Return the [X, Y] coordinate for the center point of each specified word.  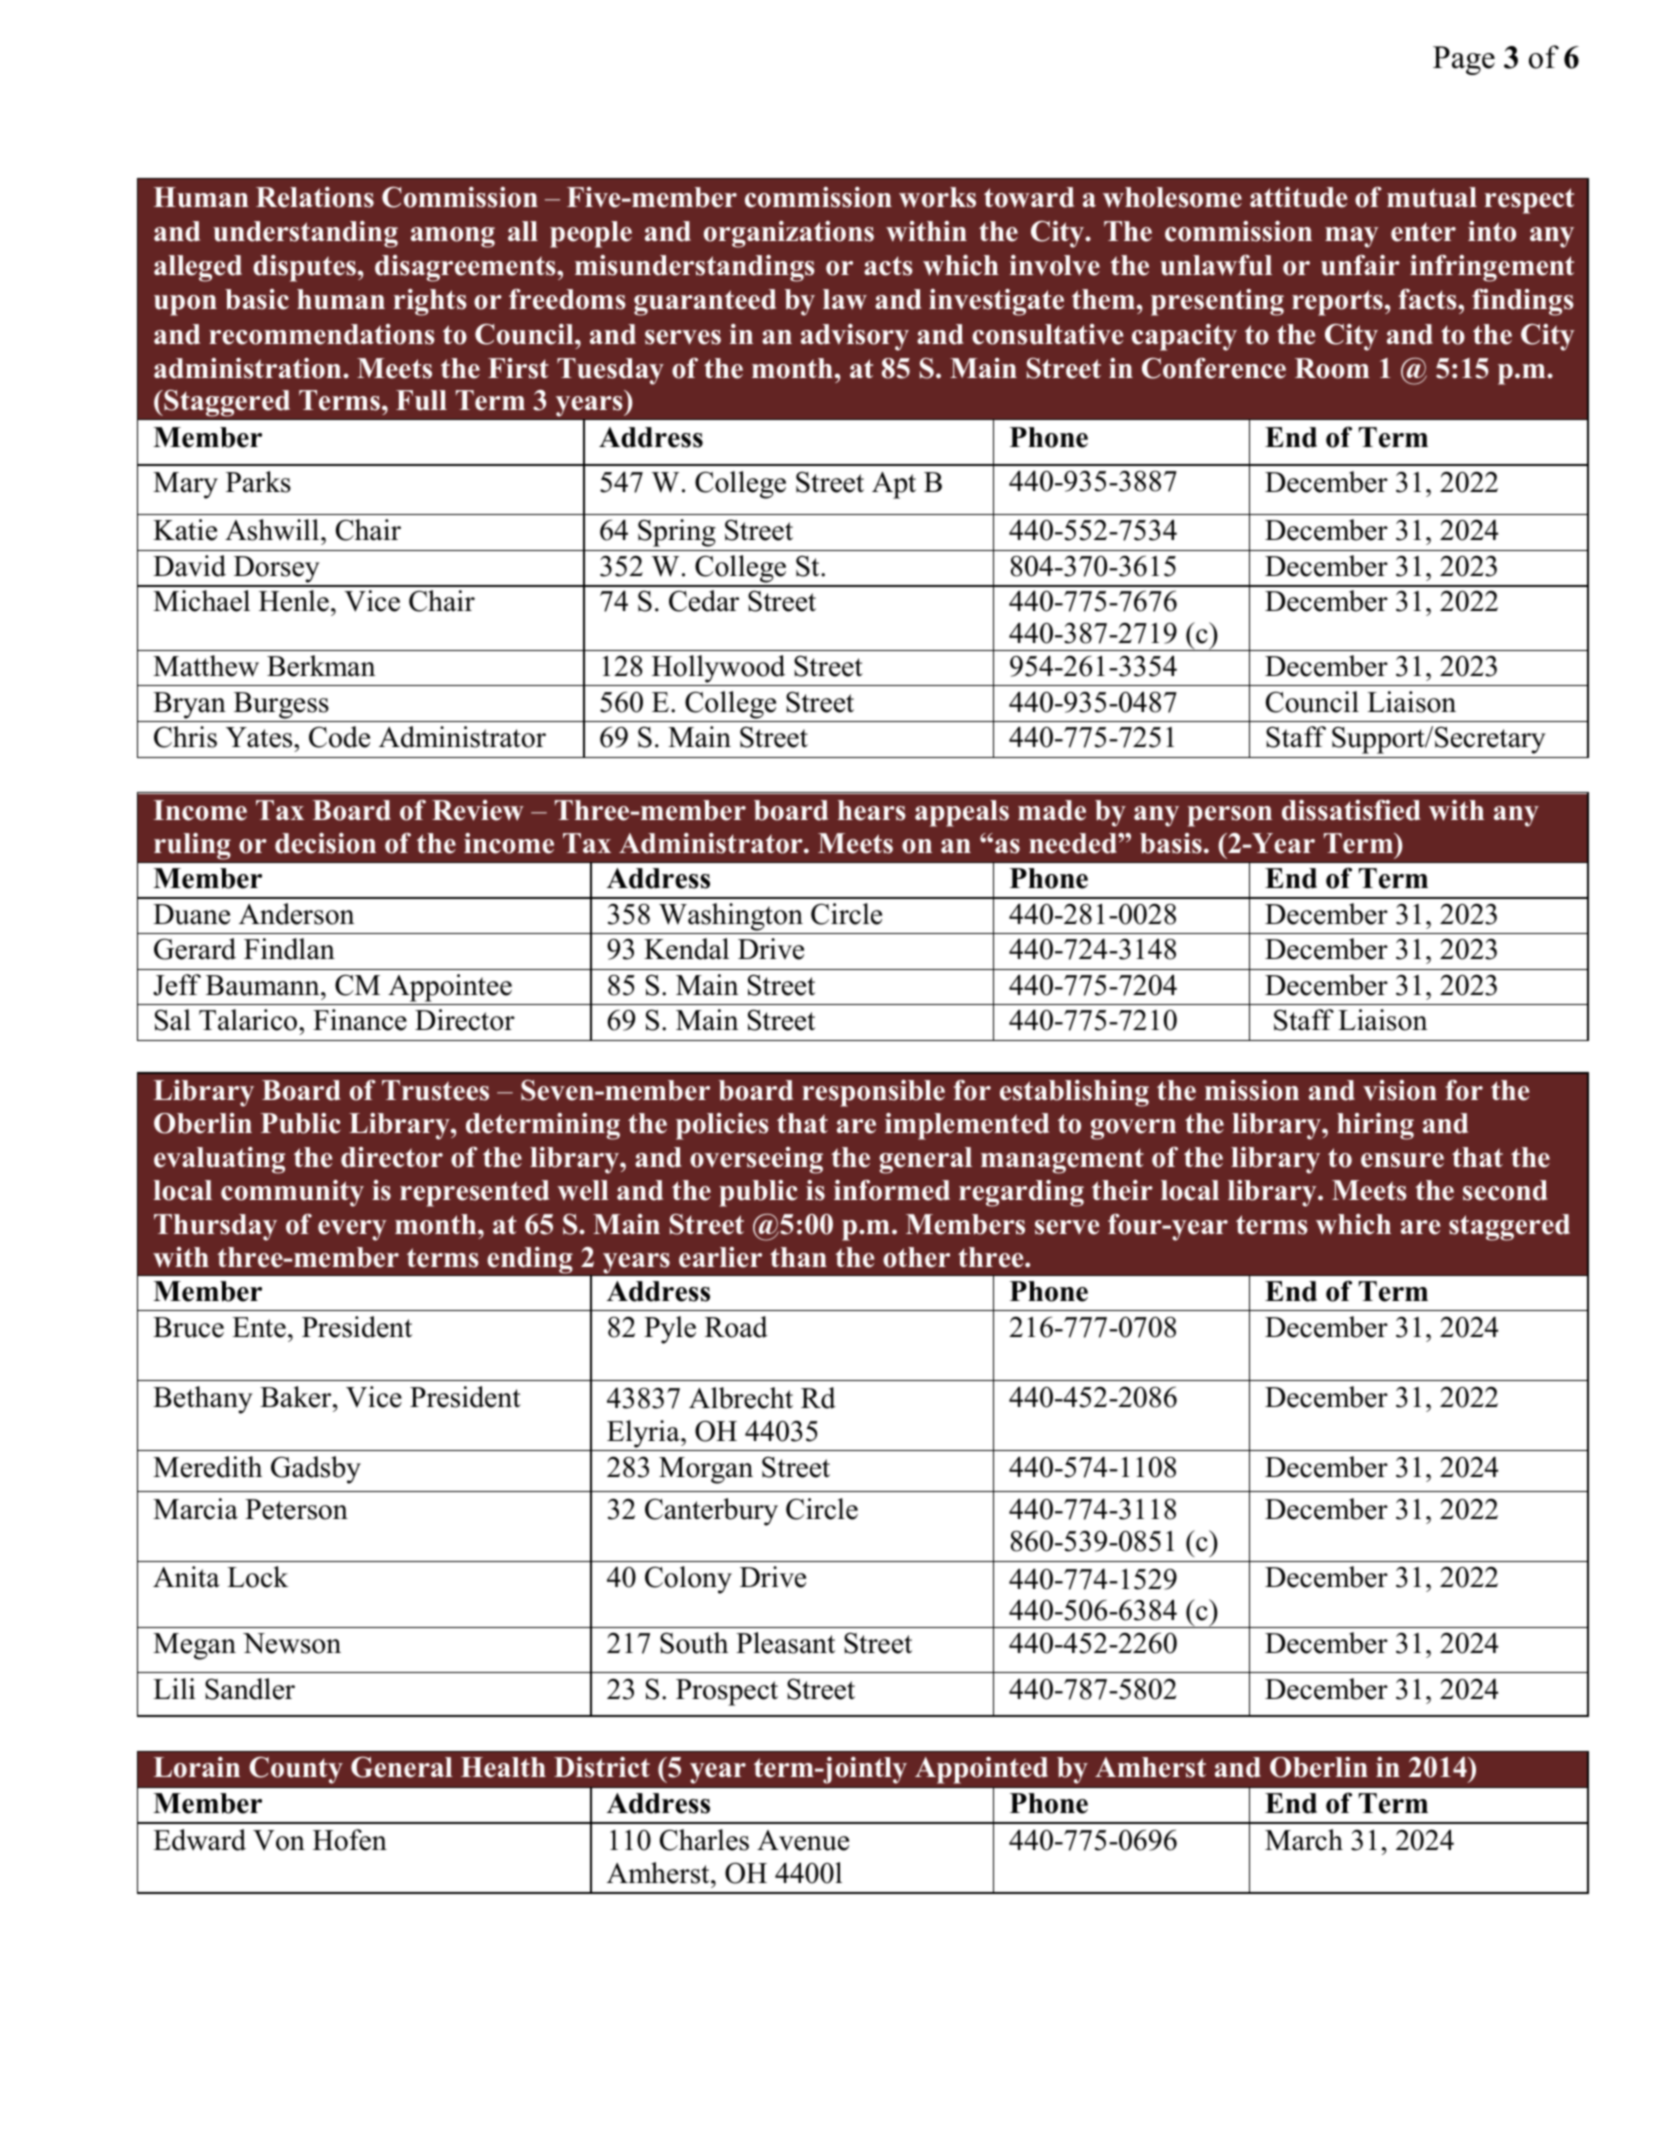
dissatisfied [1351, 810]
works [937, 197]
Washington [731, 917]
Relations [315, 197]
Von [279, 1840]
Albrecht [741, 1398]
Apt [894, 485]
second [1505, 1190]
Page [1464, 60]
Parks [258, 482]
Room [1332, 368]
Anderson [296, 914]
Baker [297, 1397]
